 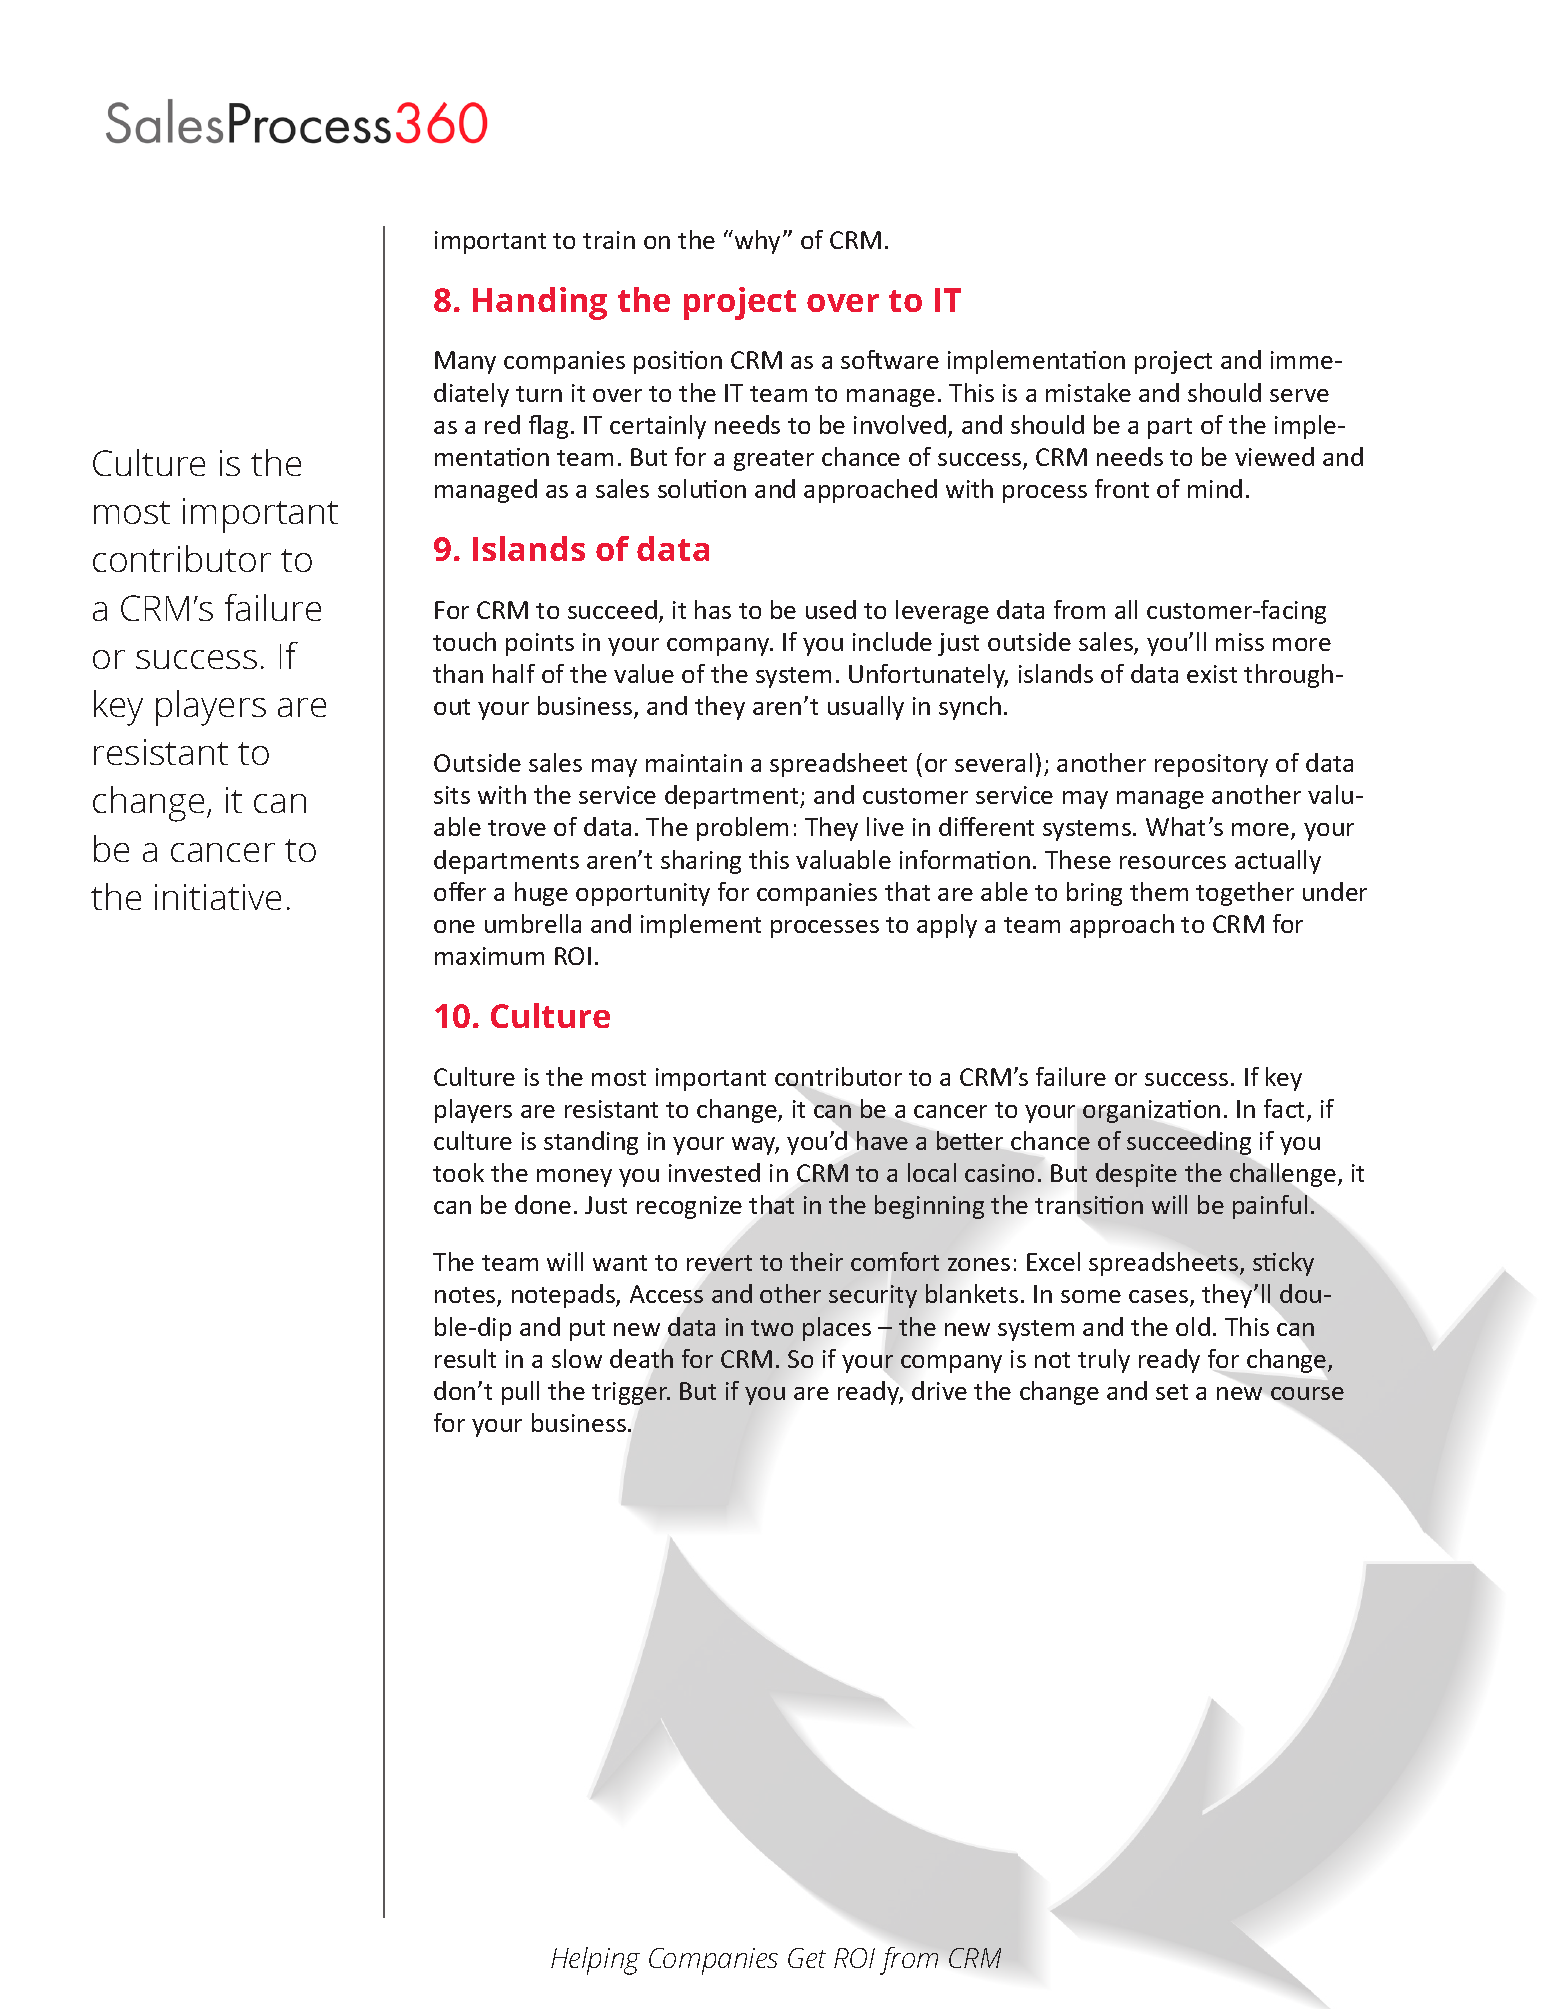 What do you see at coordinates (595, 1961) in the screenshot?
I see `Helping` at bounding box center [595, 1961].
